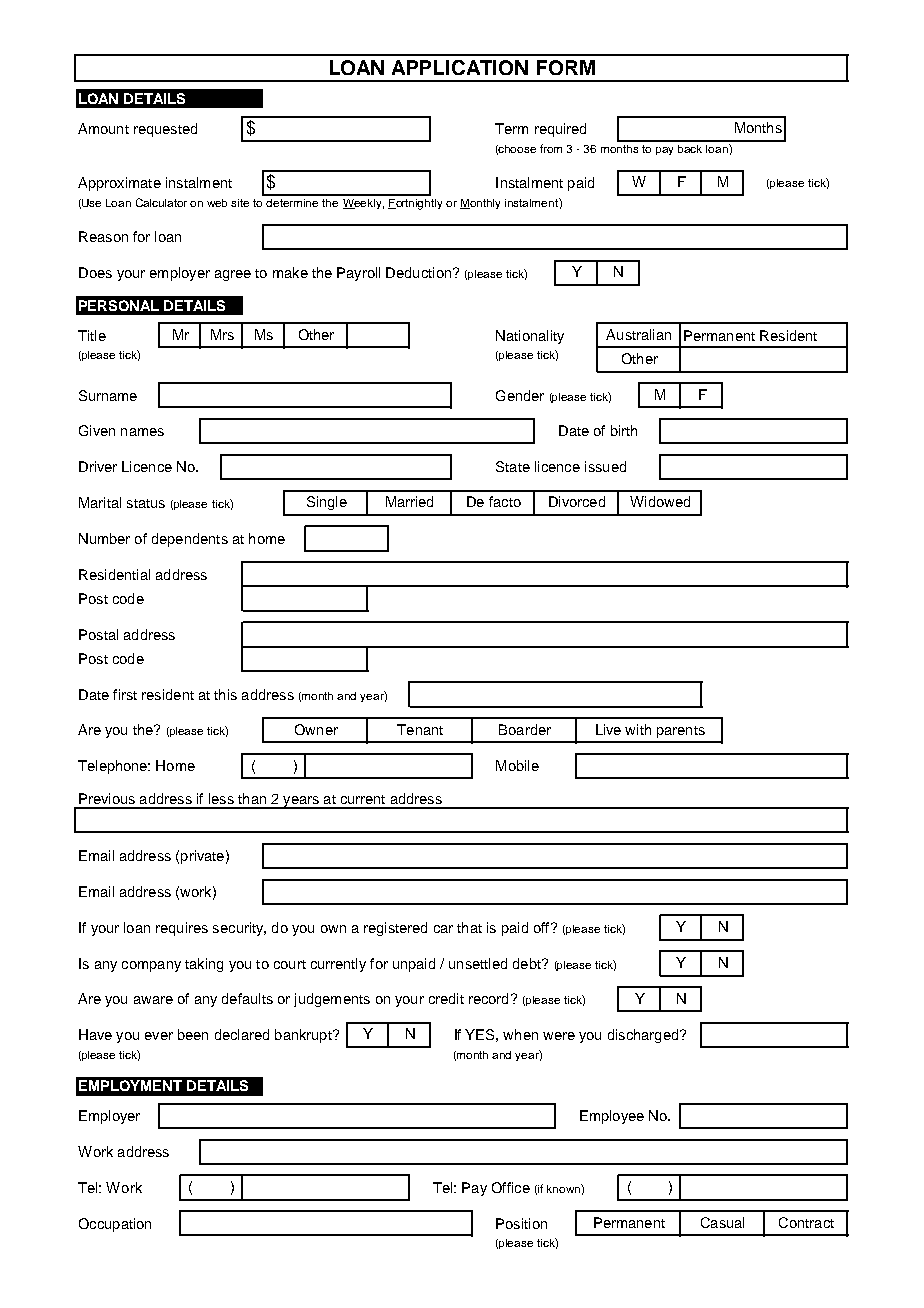 This screenshot has width=924, height=1308. What do you see at coordinates (115, 1225) in the screenshot?
I see `Occupation` at bounding box center [115, 1225].
